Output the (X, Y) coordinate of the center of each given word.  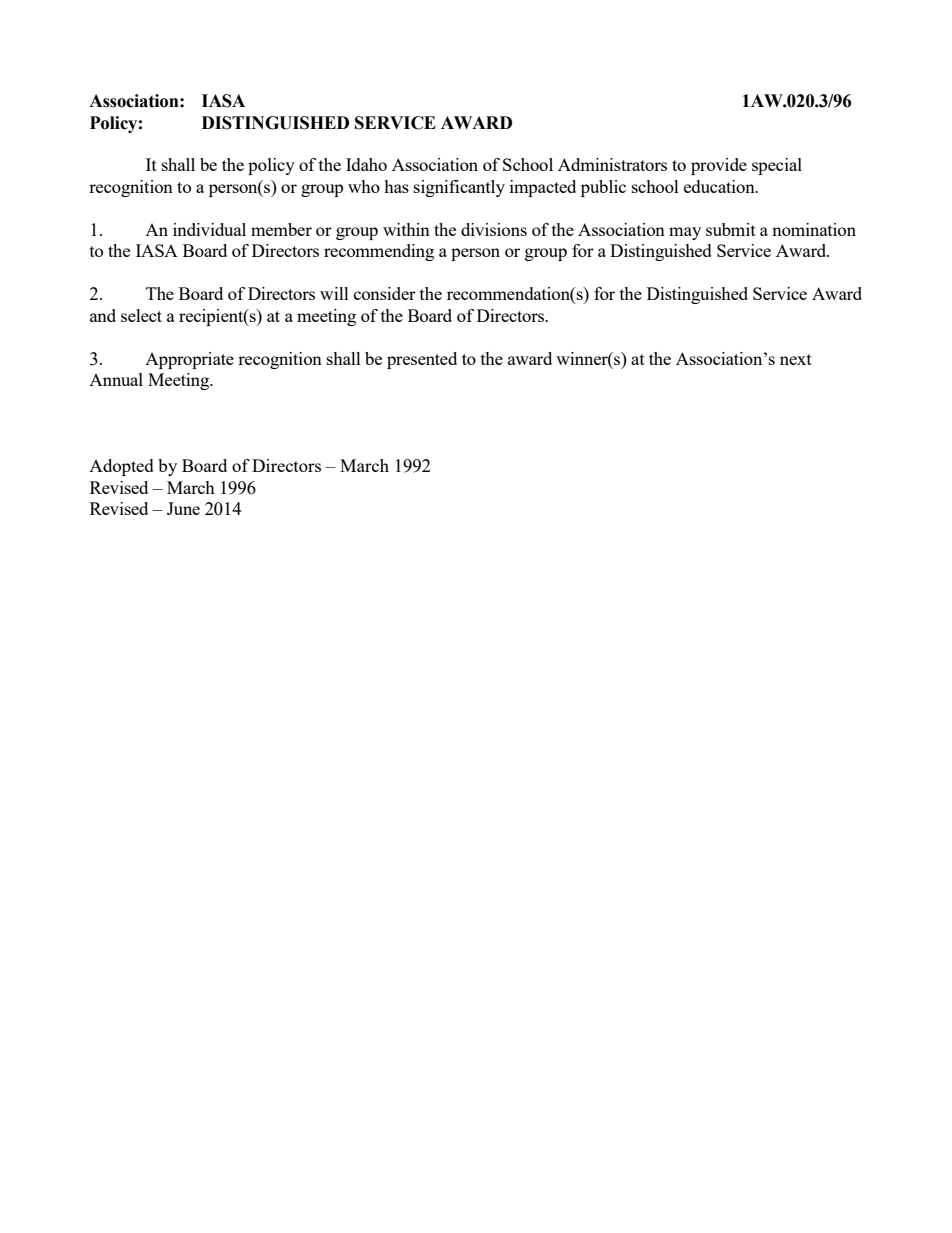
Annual (116, 379)
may (685, 233)
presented (422, 360)
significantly (459, 188)
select (141, 315)
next (796, 359)
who (364, 186)
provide (719, 166)
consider (385, 293)
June (183, 508)
